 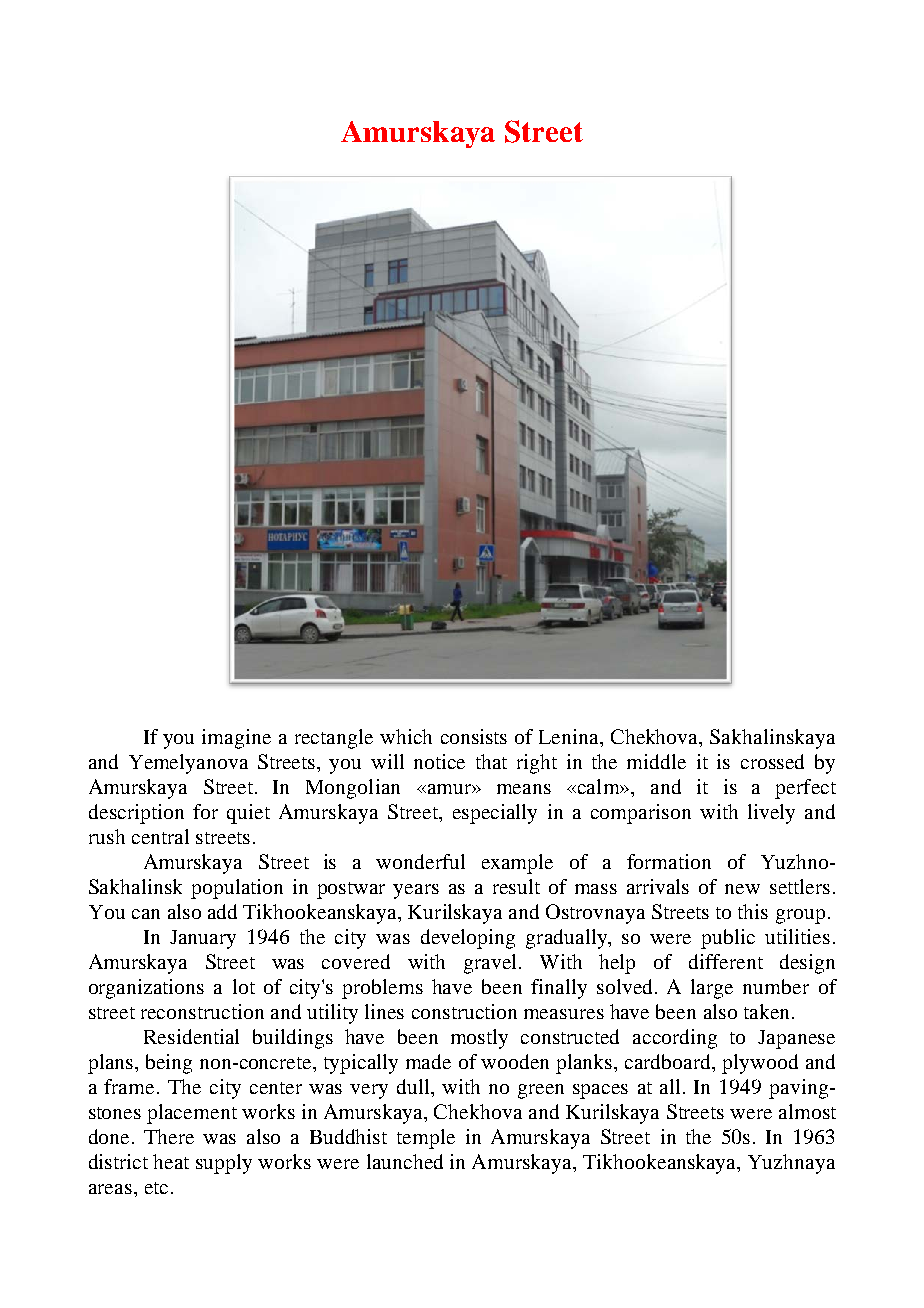 What do you see at coordinates (468, 939) in the screenshot?
I see `developing` at bounding box center [468, 939].
